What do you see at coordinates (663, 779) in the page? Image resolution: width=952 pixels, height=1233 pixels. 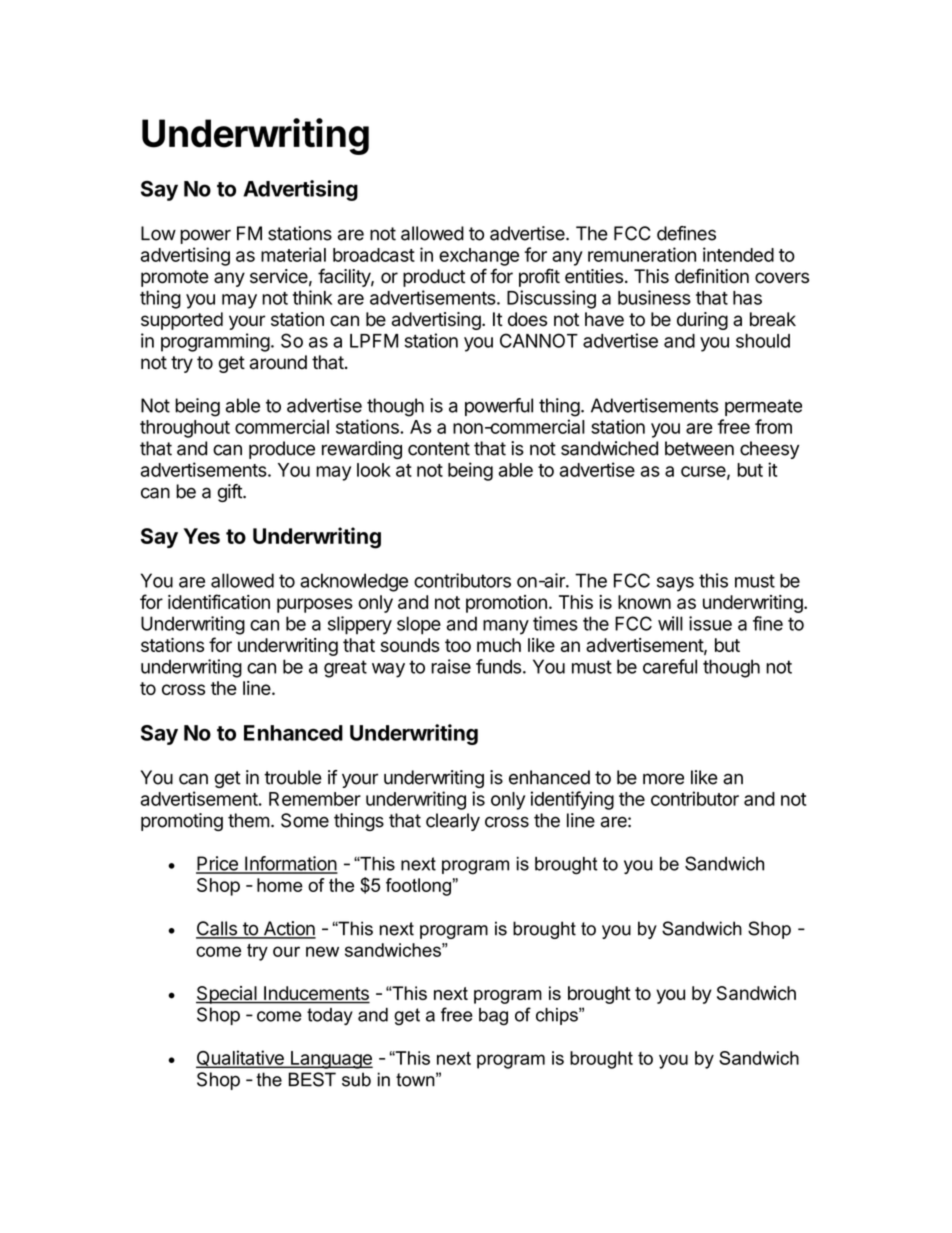 I see `more` at bounding box center [663, 779].
